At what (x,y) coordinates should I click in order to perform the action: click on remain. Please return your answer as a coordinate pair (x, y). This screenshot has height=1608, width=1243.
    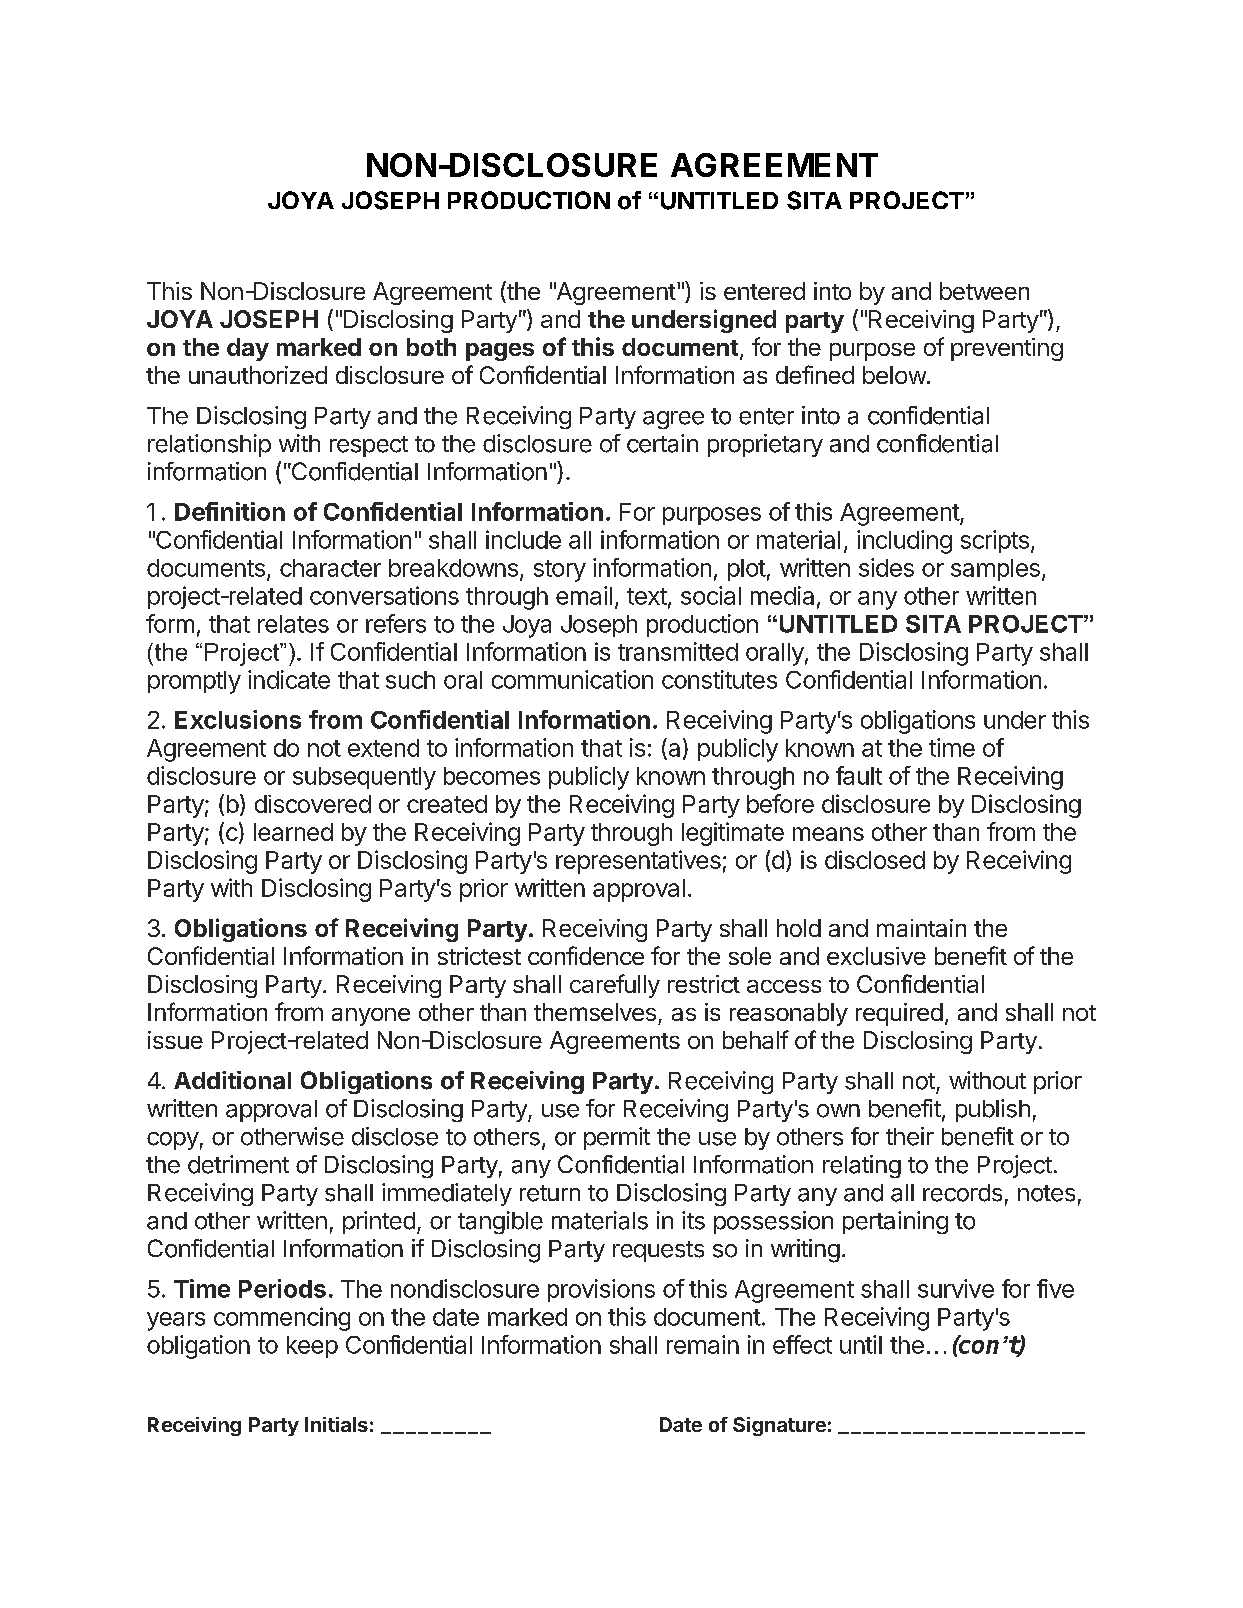
    Looking at the image, I should click on (703, 1344).
